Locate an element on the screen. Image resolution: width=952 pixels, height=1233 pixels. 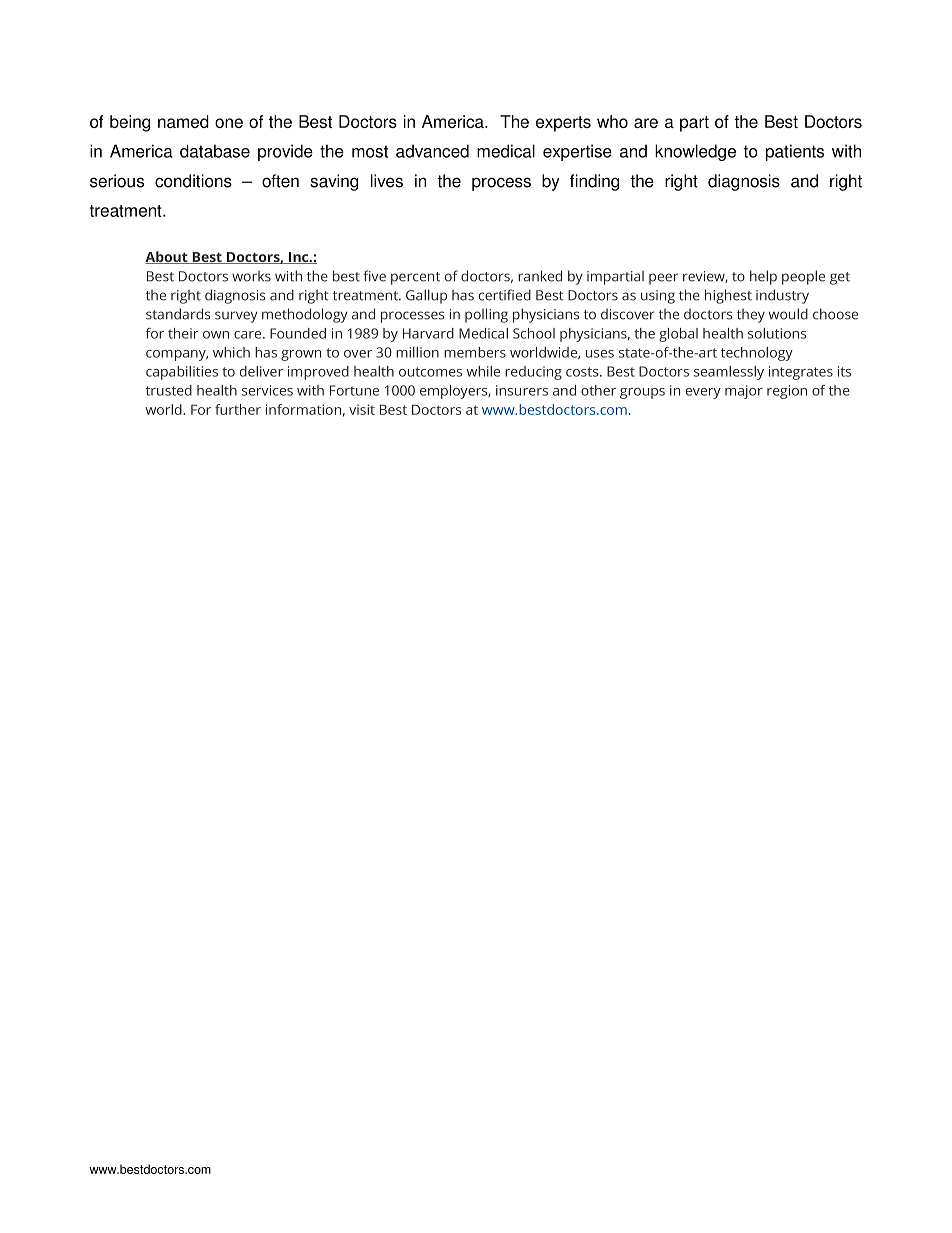
experts is located at coordinates (563, 124).
